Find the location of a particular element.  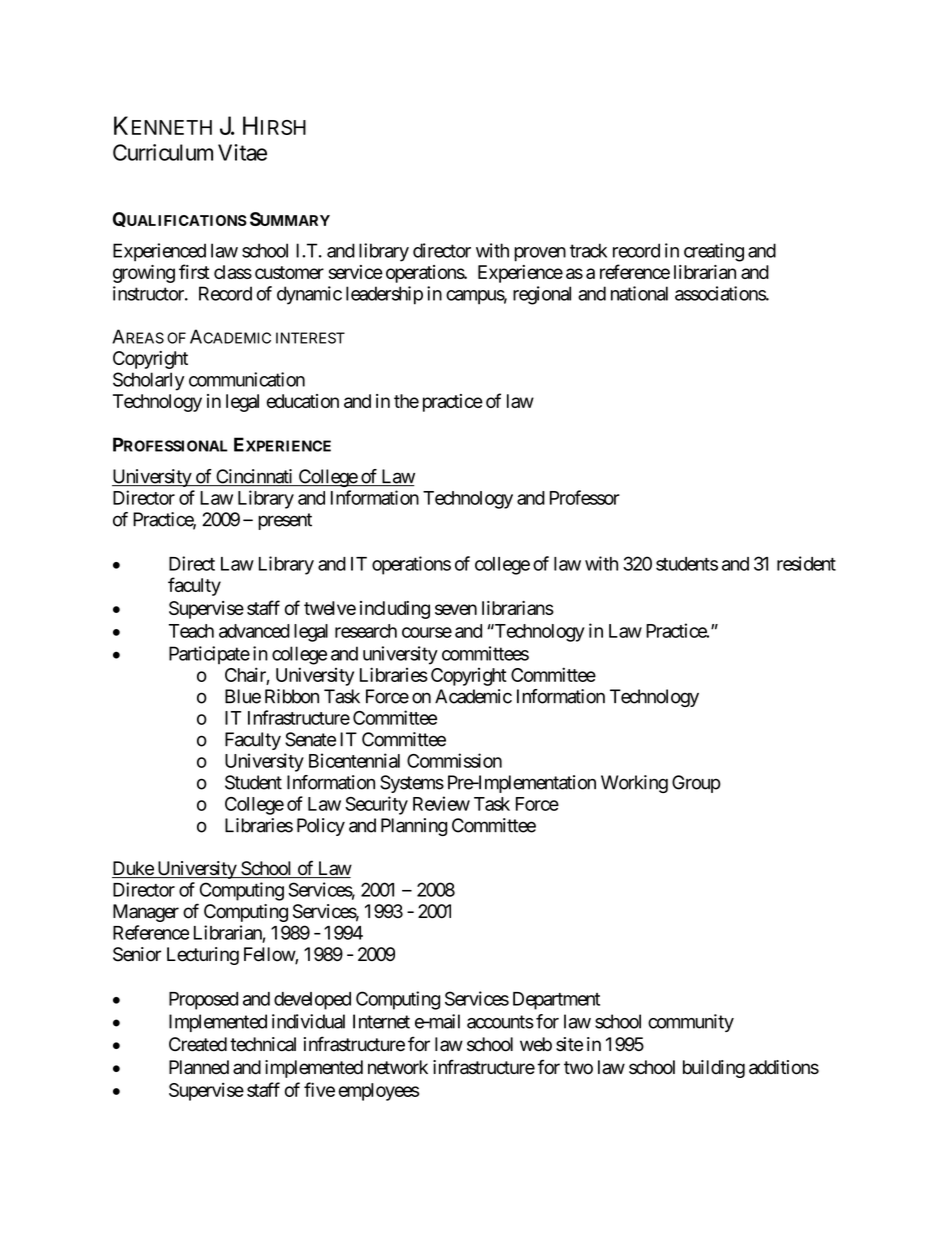

Group is located at coordinates (696, 784).
